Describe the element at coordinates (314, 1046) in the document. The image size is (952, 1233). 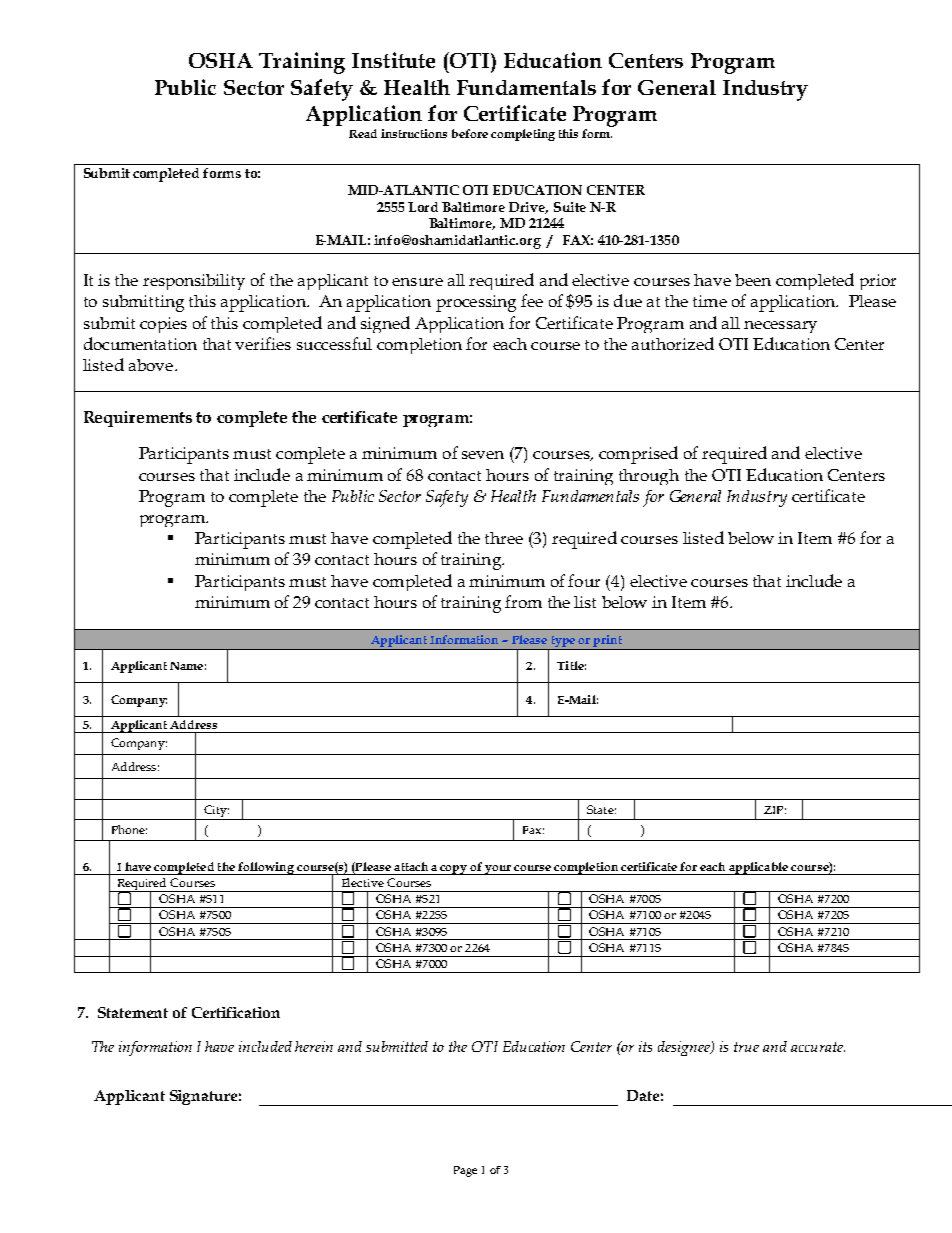
I see `herein` at that location.
